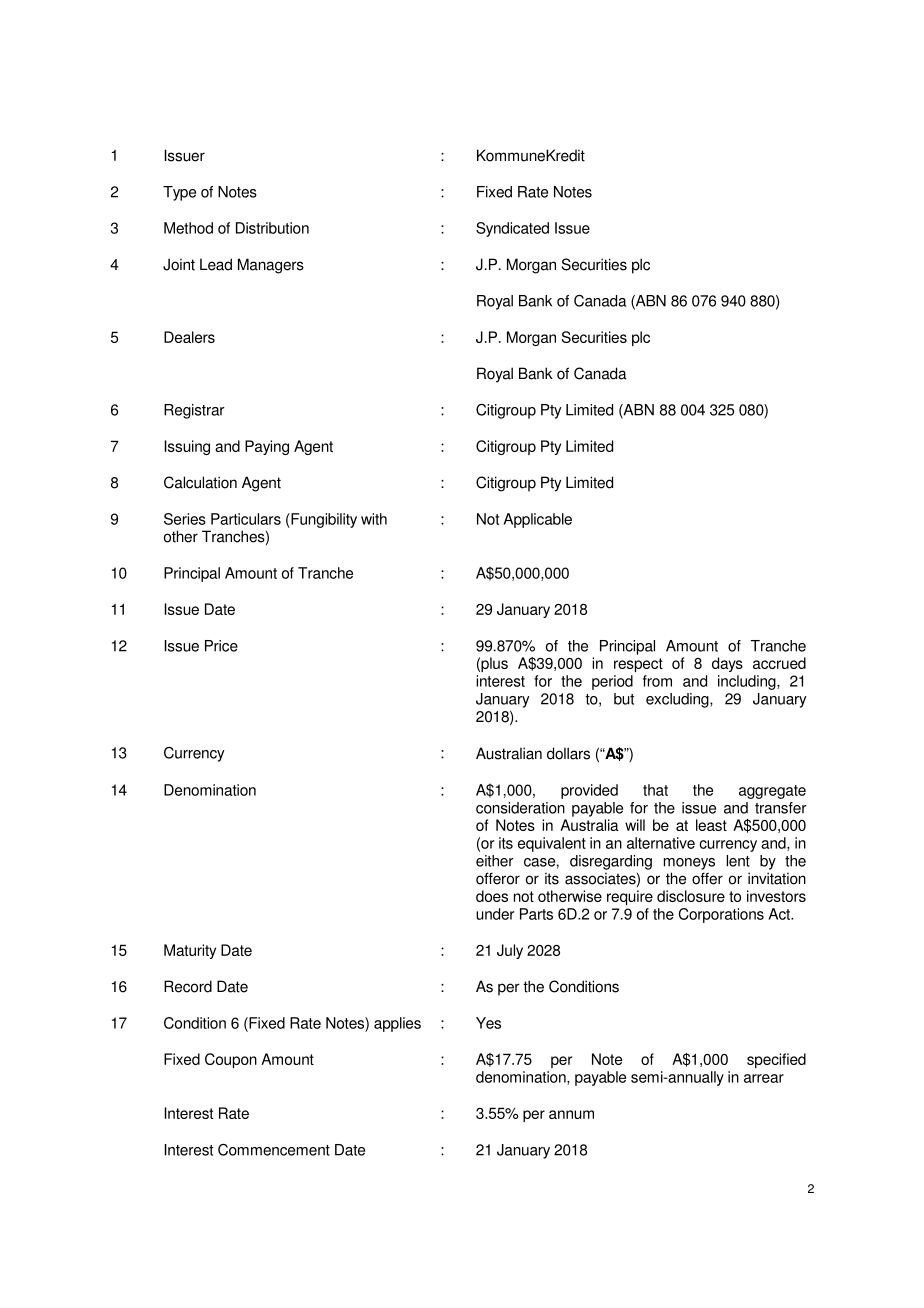  Describe the element at coordinates (571, 1114) in the screenshot. I see `annum` at that location.
